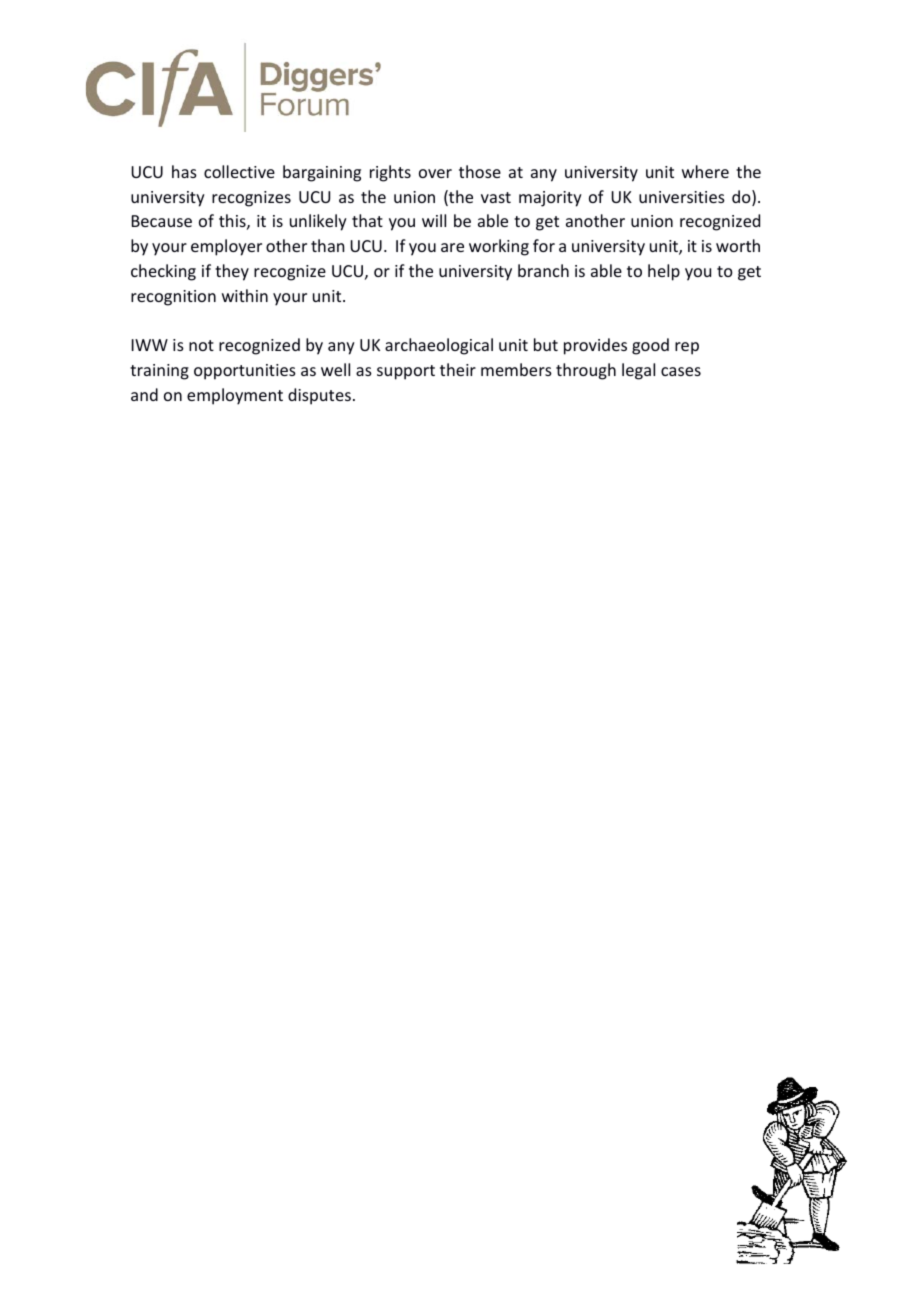  I want to click on archaeological, so click(439, 346).
